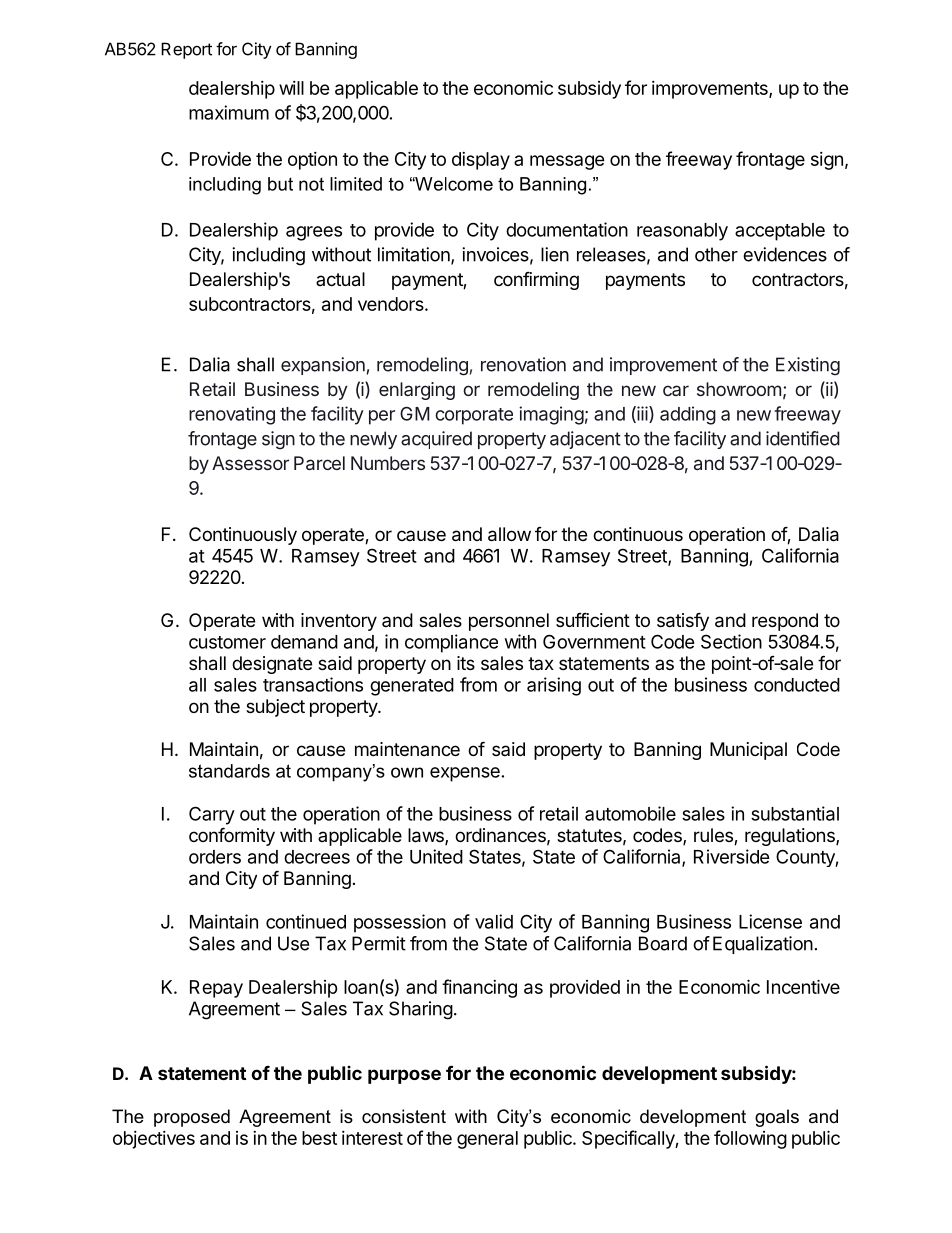 The image size is (952, 1233). I want to click on proposed, so click(192, 1118).
